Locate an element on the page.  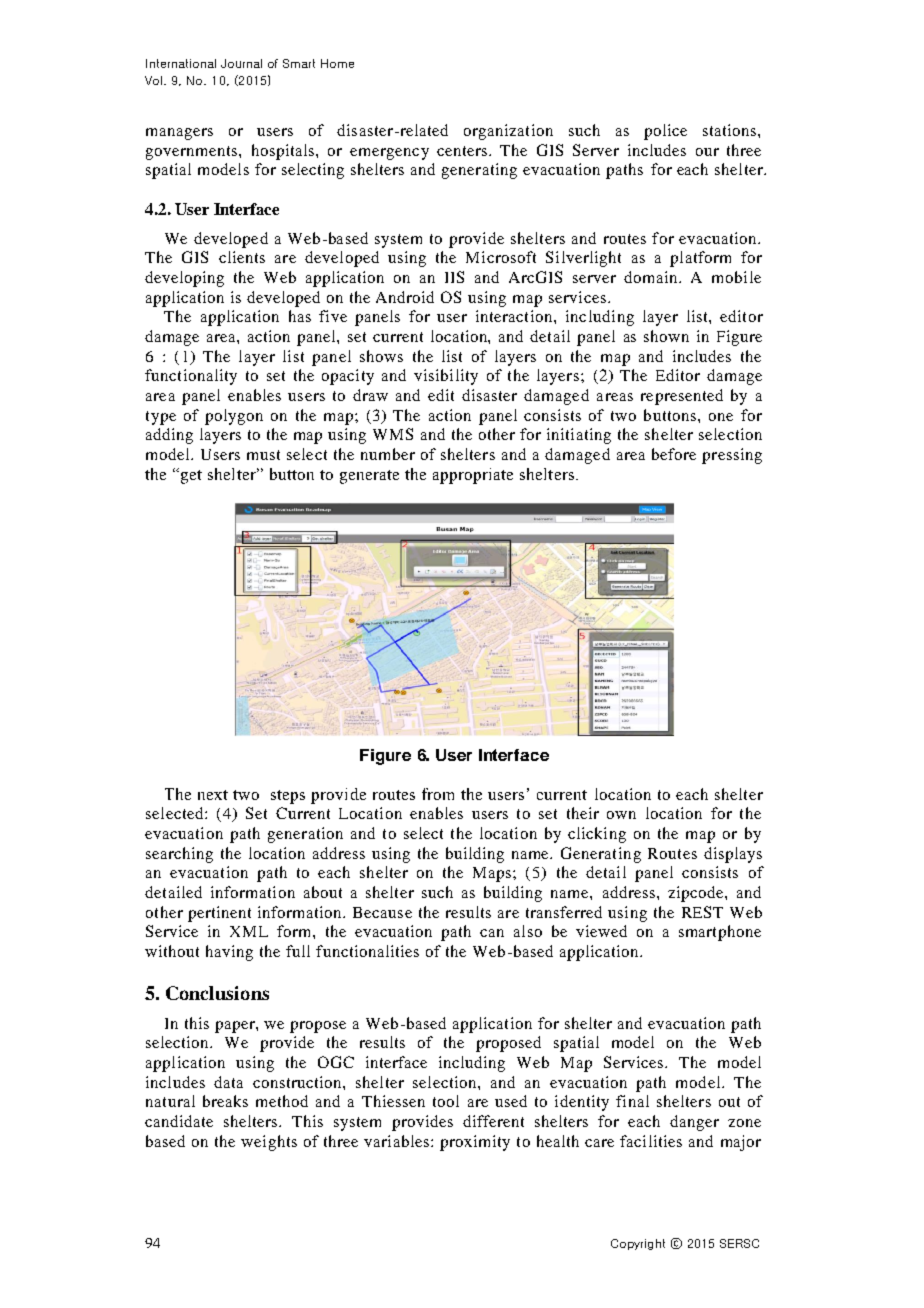
centers is located at coordinates (463, 151).
